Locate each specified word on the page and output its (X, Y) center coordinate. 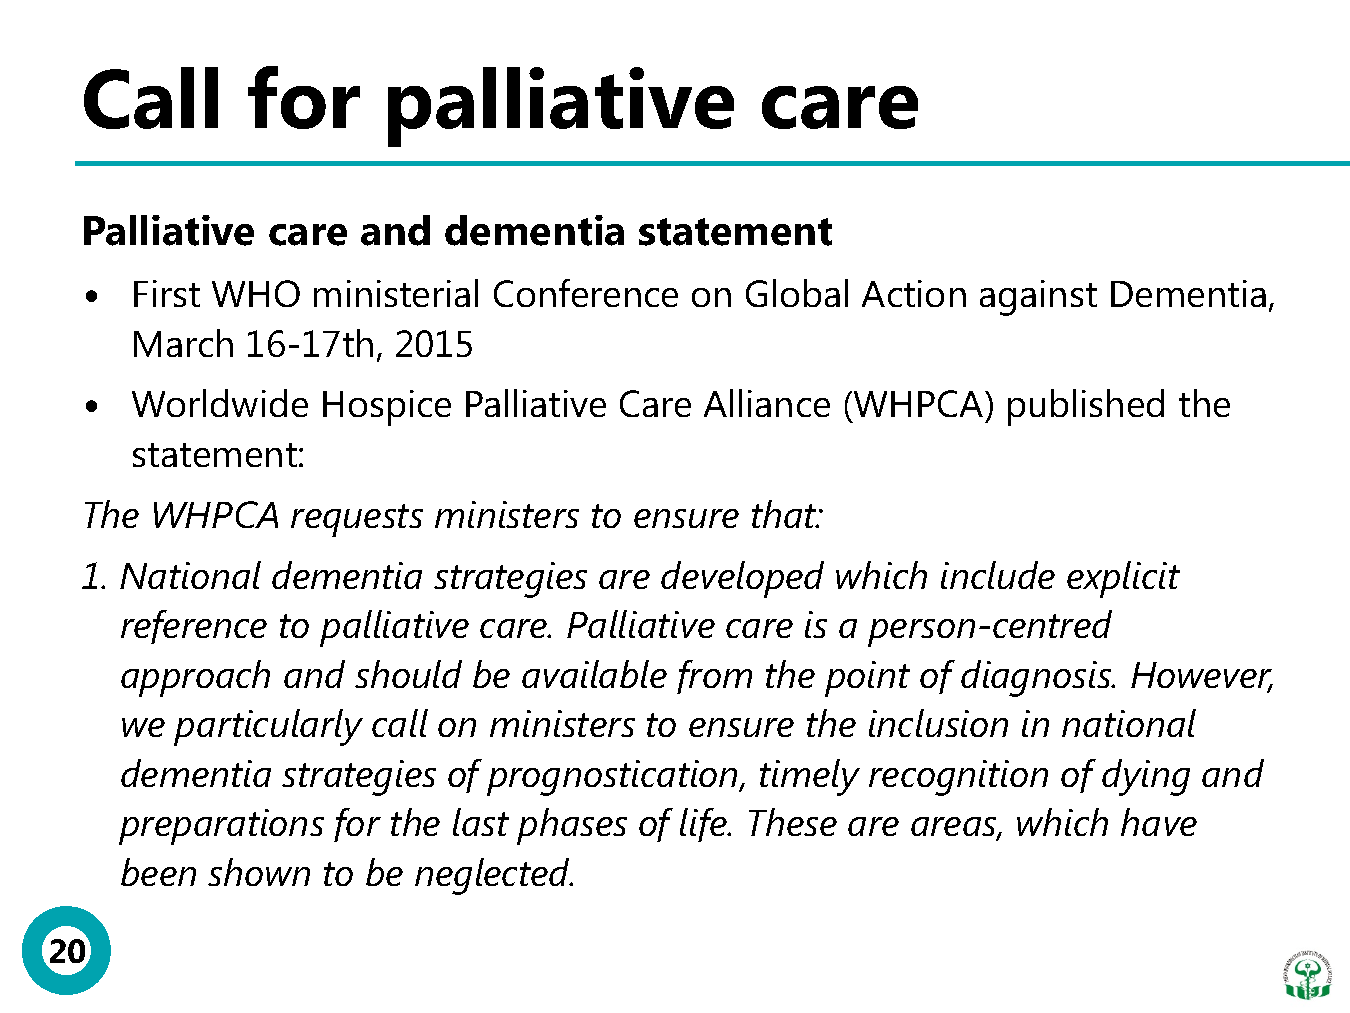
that (786, 514)
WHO (256, 293)
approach (195, 678)
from (714, 677)
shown (259, 872)
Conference (586, 293)
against (1038, 298)
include (998, 575)
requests (357, 520)
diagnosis (1037, 678)
